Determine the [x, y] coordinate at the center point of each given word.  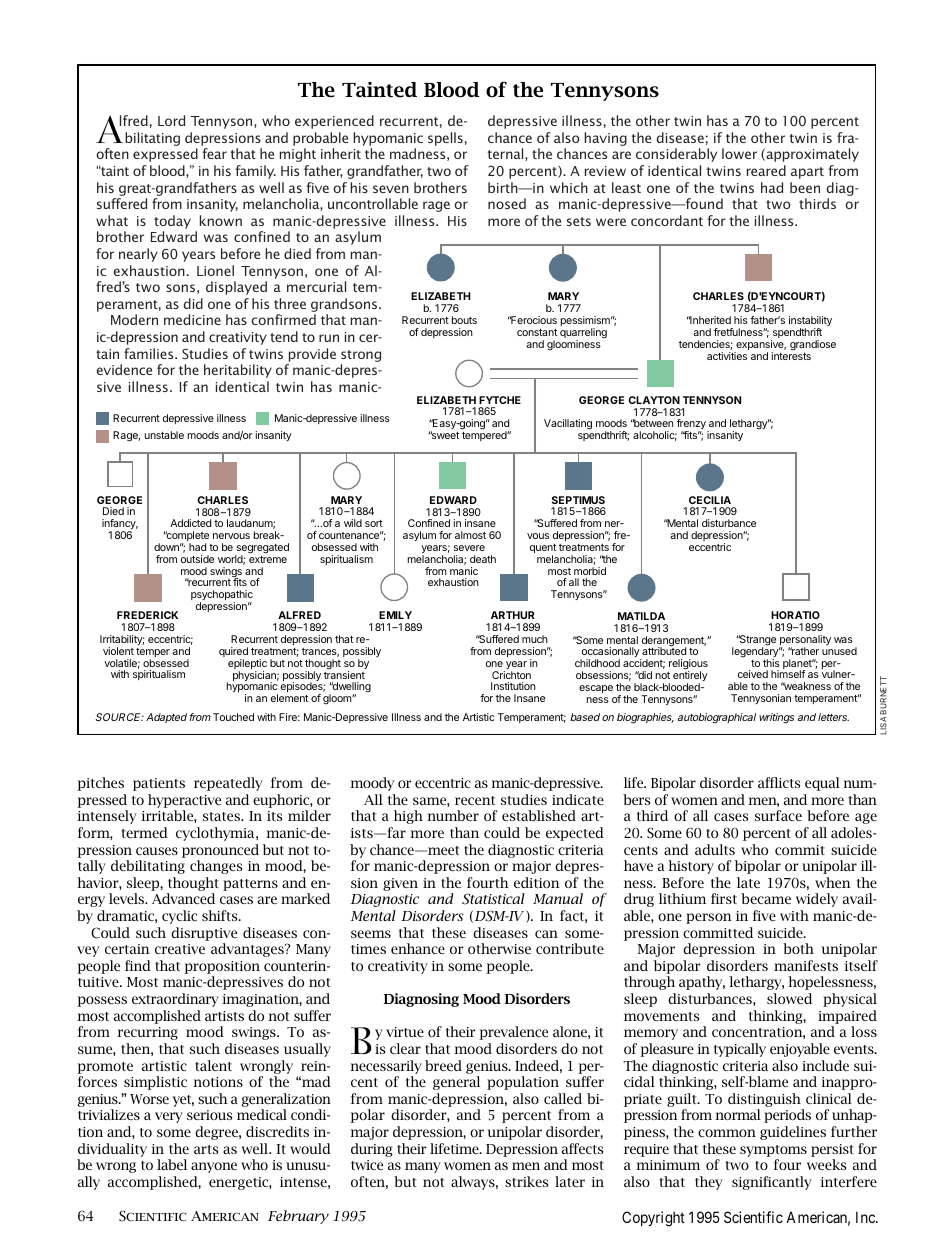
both [798, 948]
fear [214, 153]
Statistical [493, 899]
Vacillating [568, 424]
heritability [238, 371]
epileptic [247, 665]
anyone [214, 1167]
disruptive [204, 934]
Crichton [511, 675]
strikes [526, 1181]
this [771, 663]
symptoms [773, 1151]
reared [766, 170]
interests [791, 355]
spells [445, 139]
